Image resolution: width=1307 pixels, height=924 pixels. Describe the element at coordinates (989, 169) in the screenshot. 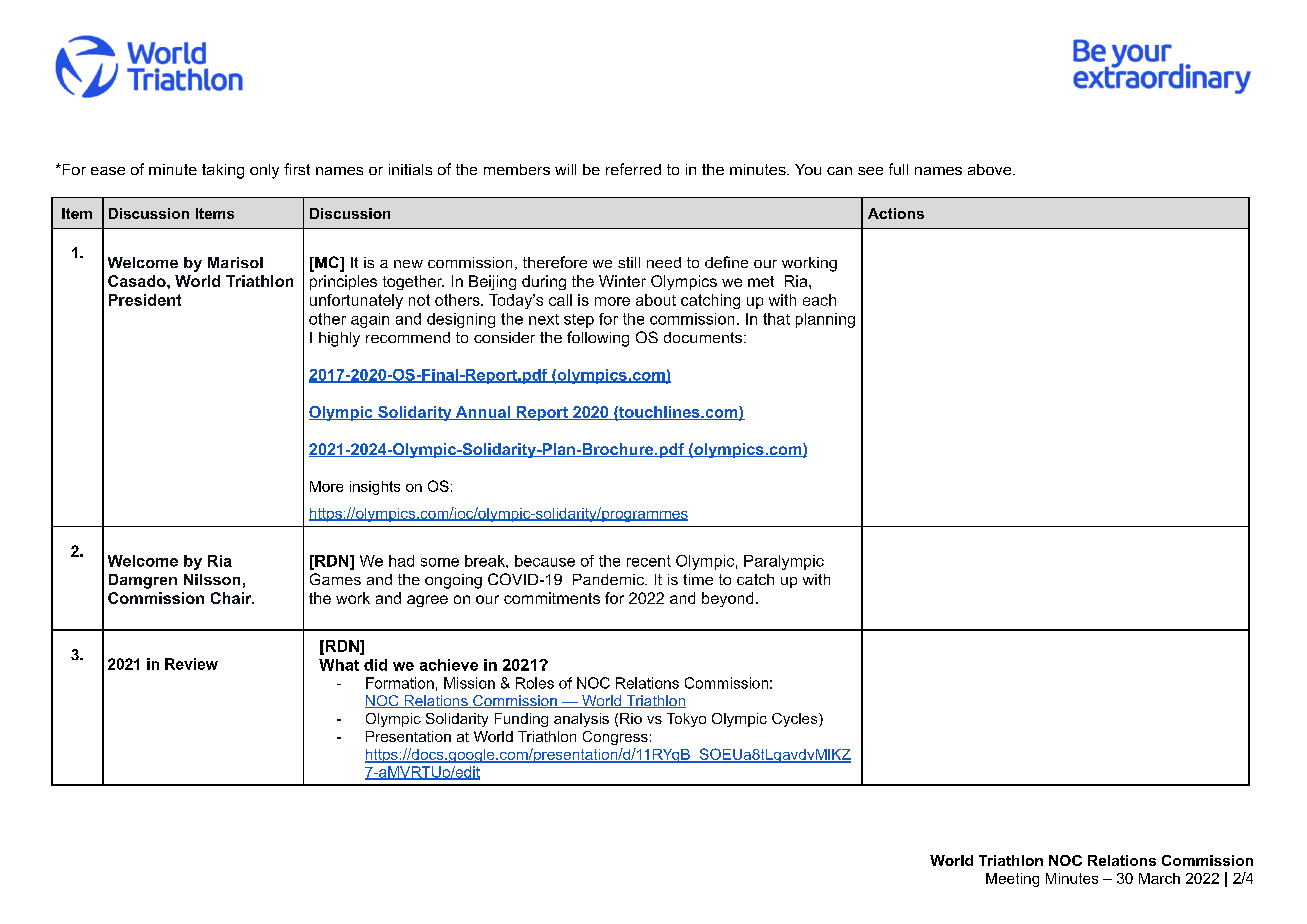

I see `above` at that location.
